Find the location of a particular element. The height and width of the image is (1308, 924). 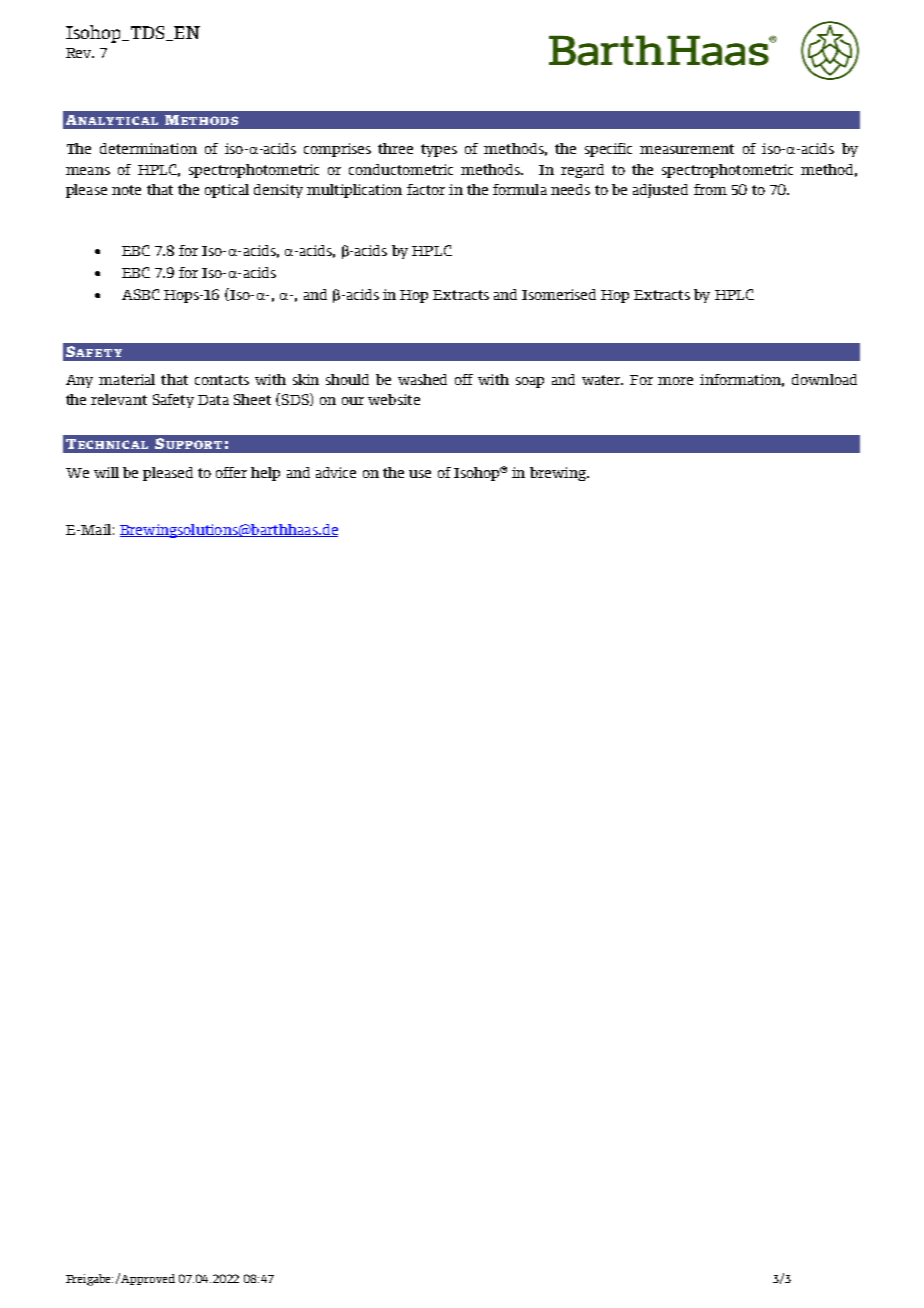

download is located at coordinates (824, 379).
